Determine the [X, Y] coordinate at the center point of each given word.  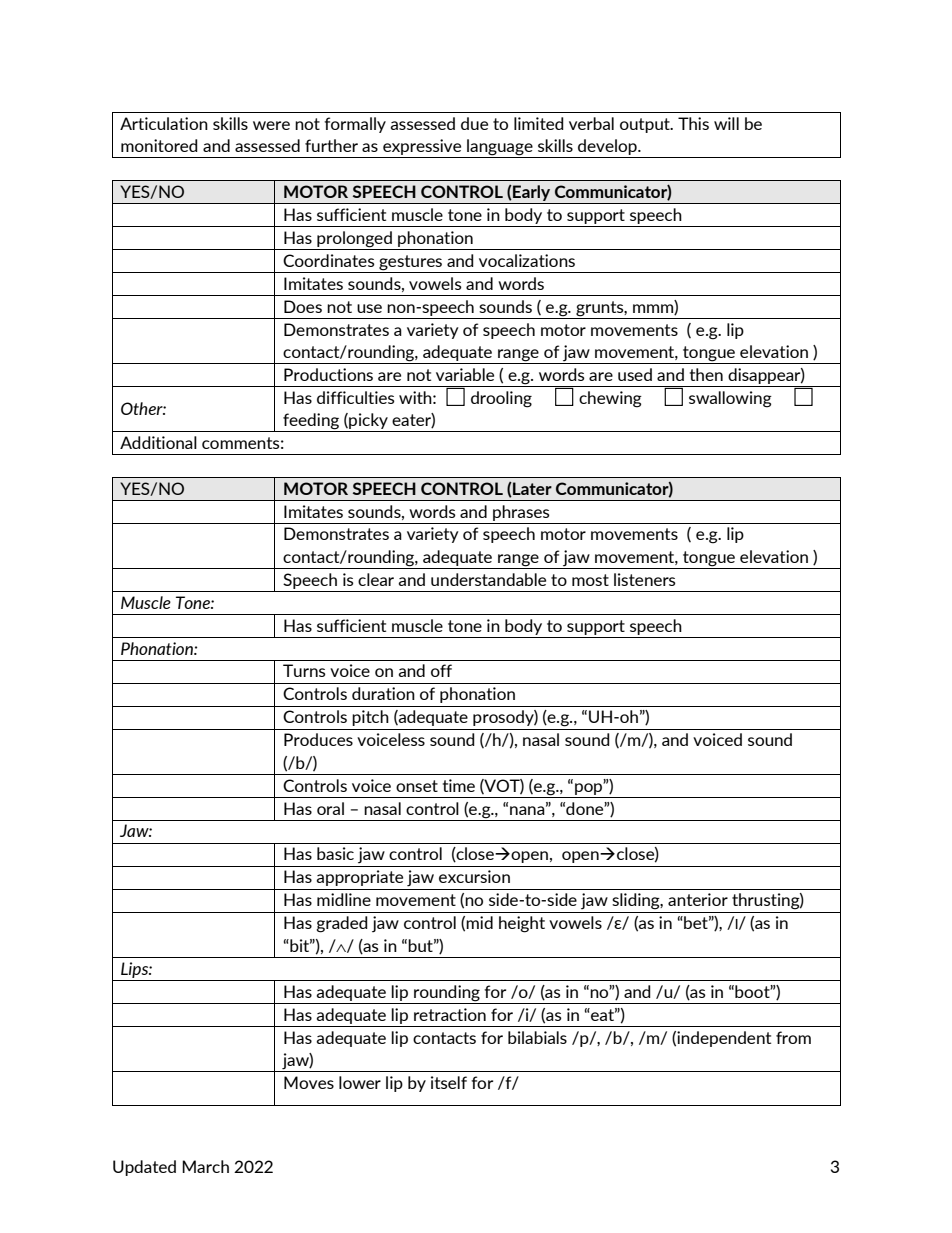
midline [344, 899]
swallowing [730, 399]
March [205, 1166]
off [441, 670]
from [793, 1037]
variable [465, 374]
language [500, 147]
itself [449, 1082]
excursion [474, 876]
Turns [304, 670]
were [271, 125]
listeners [645, 579]
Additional [158, 442]
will [726, 123]
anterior [698, 899]
